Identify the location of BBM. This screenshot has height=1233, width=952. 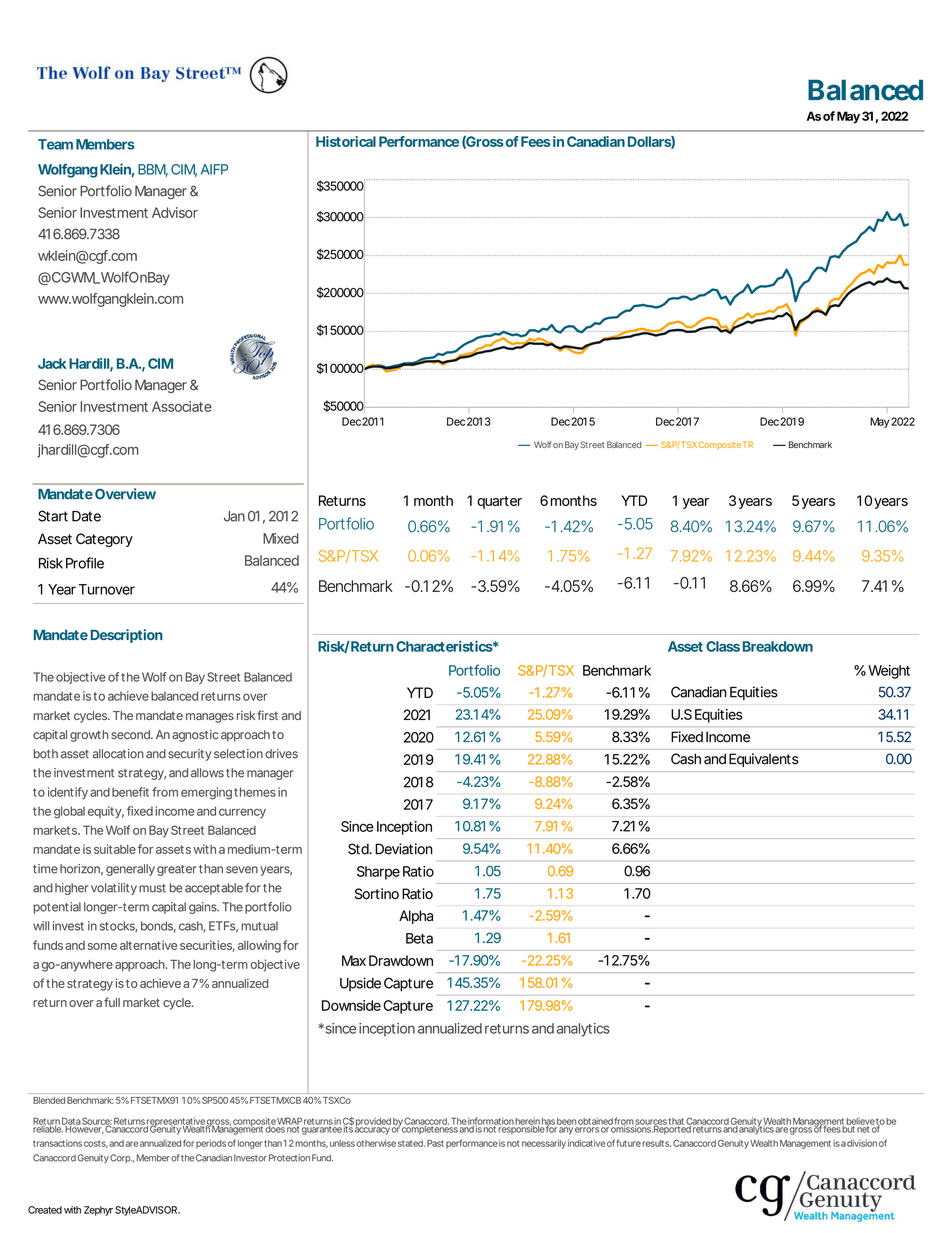
(153, 170).
